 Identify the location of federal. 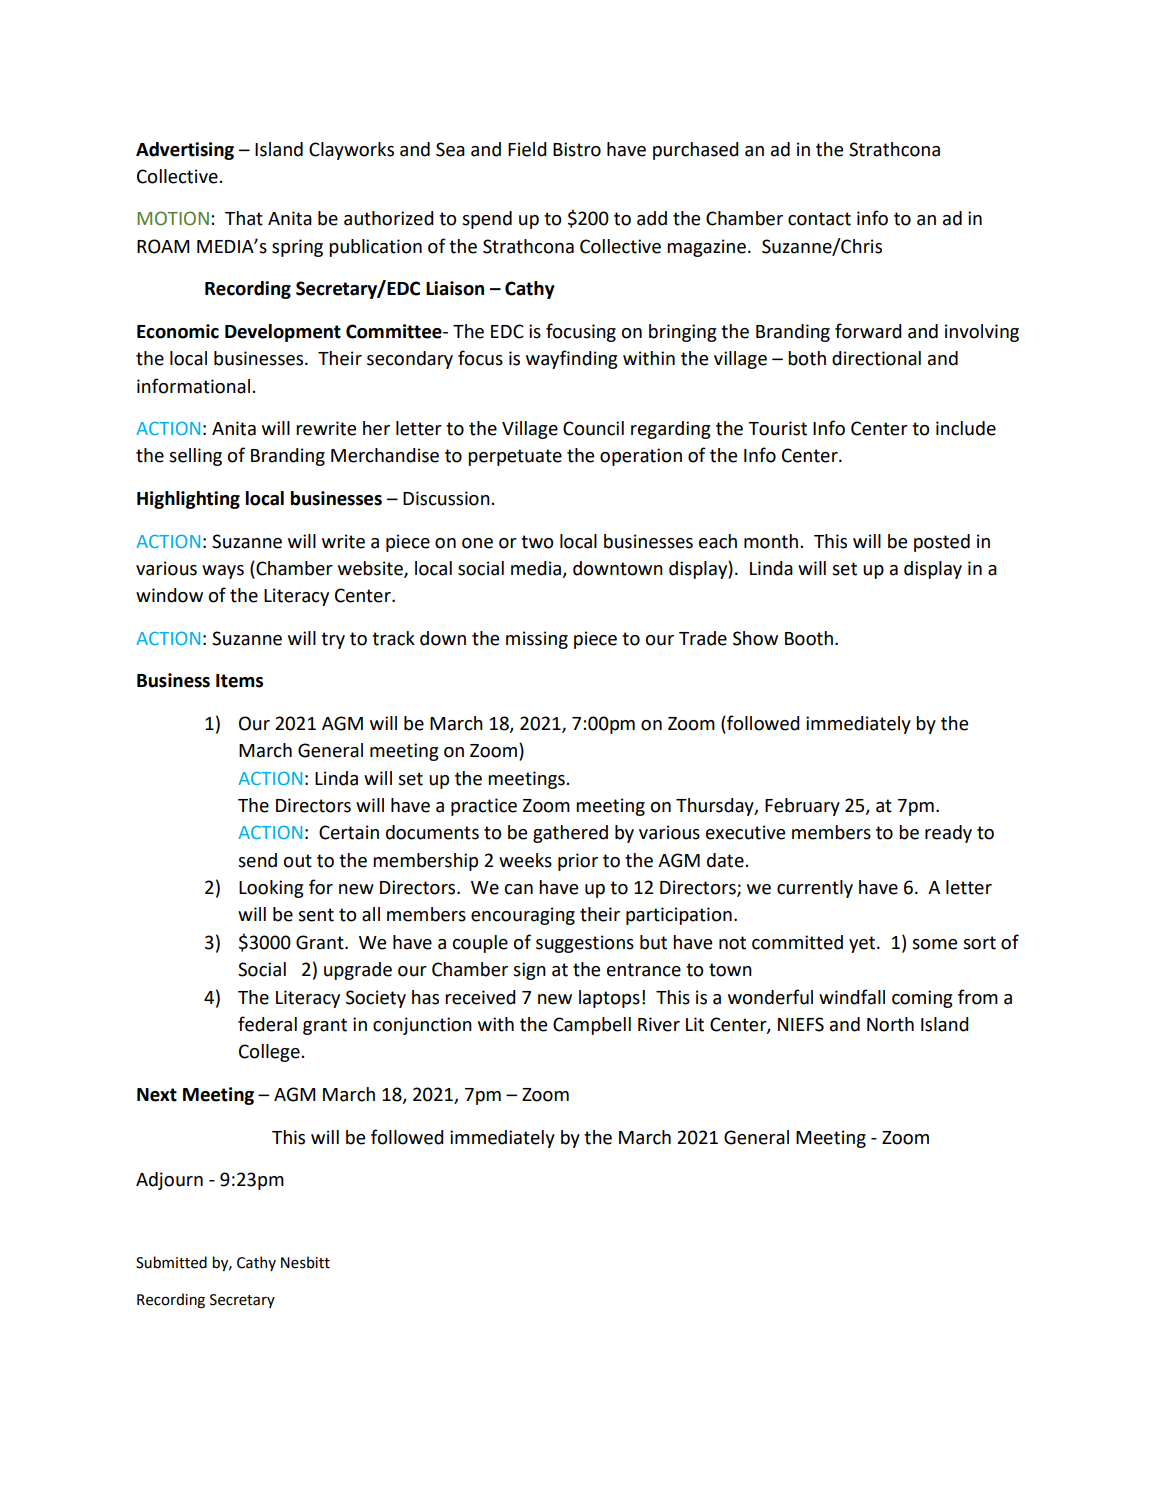
(267, 1024).
